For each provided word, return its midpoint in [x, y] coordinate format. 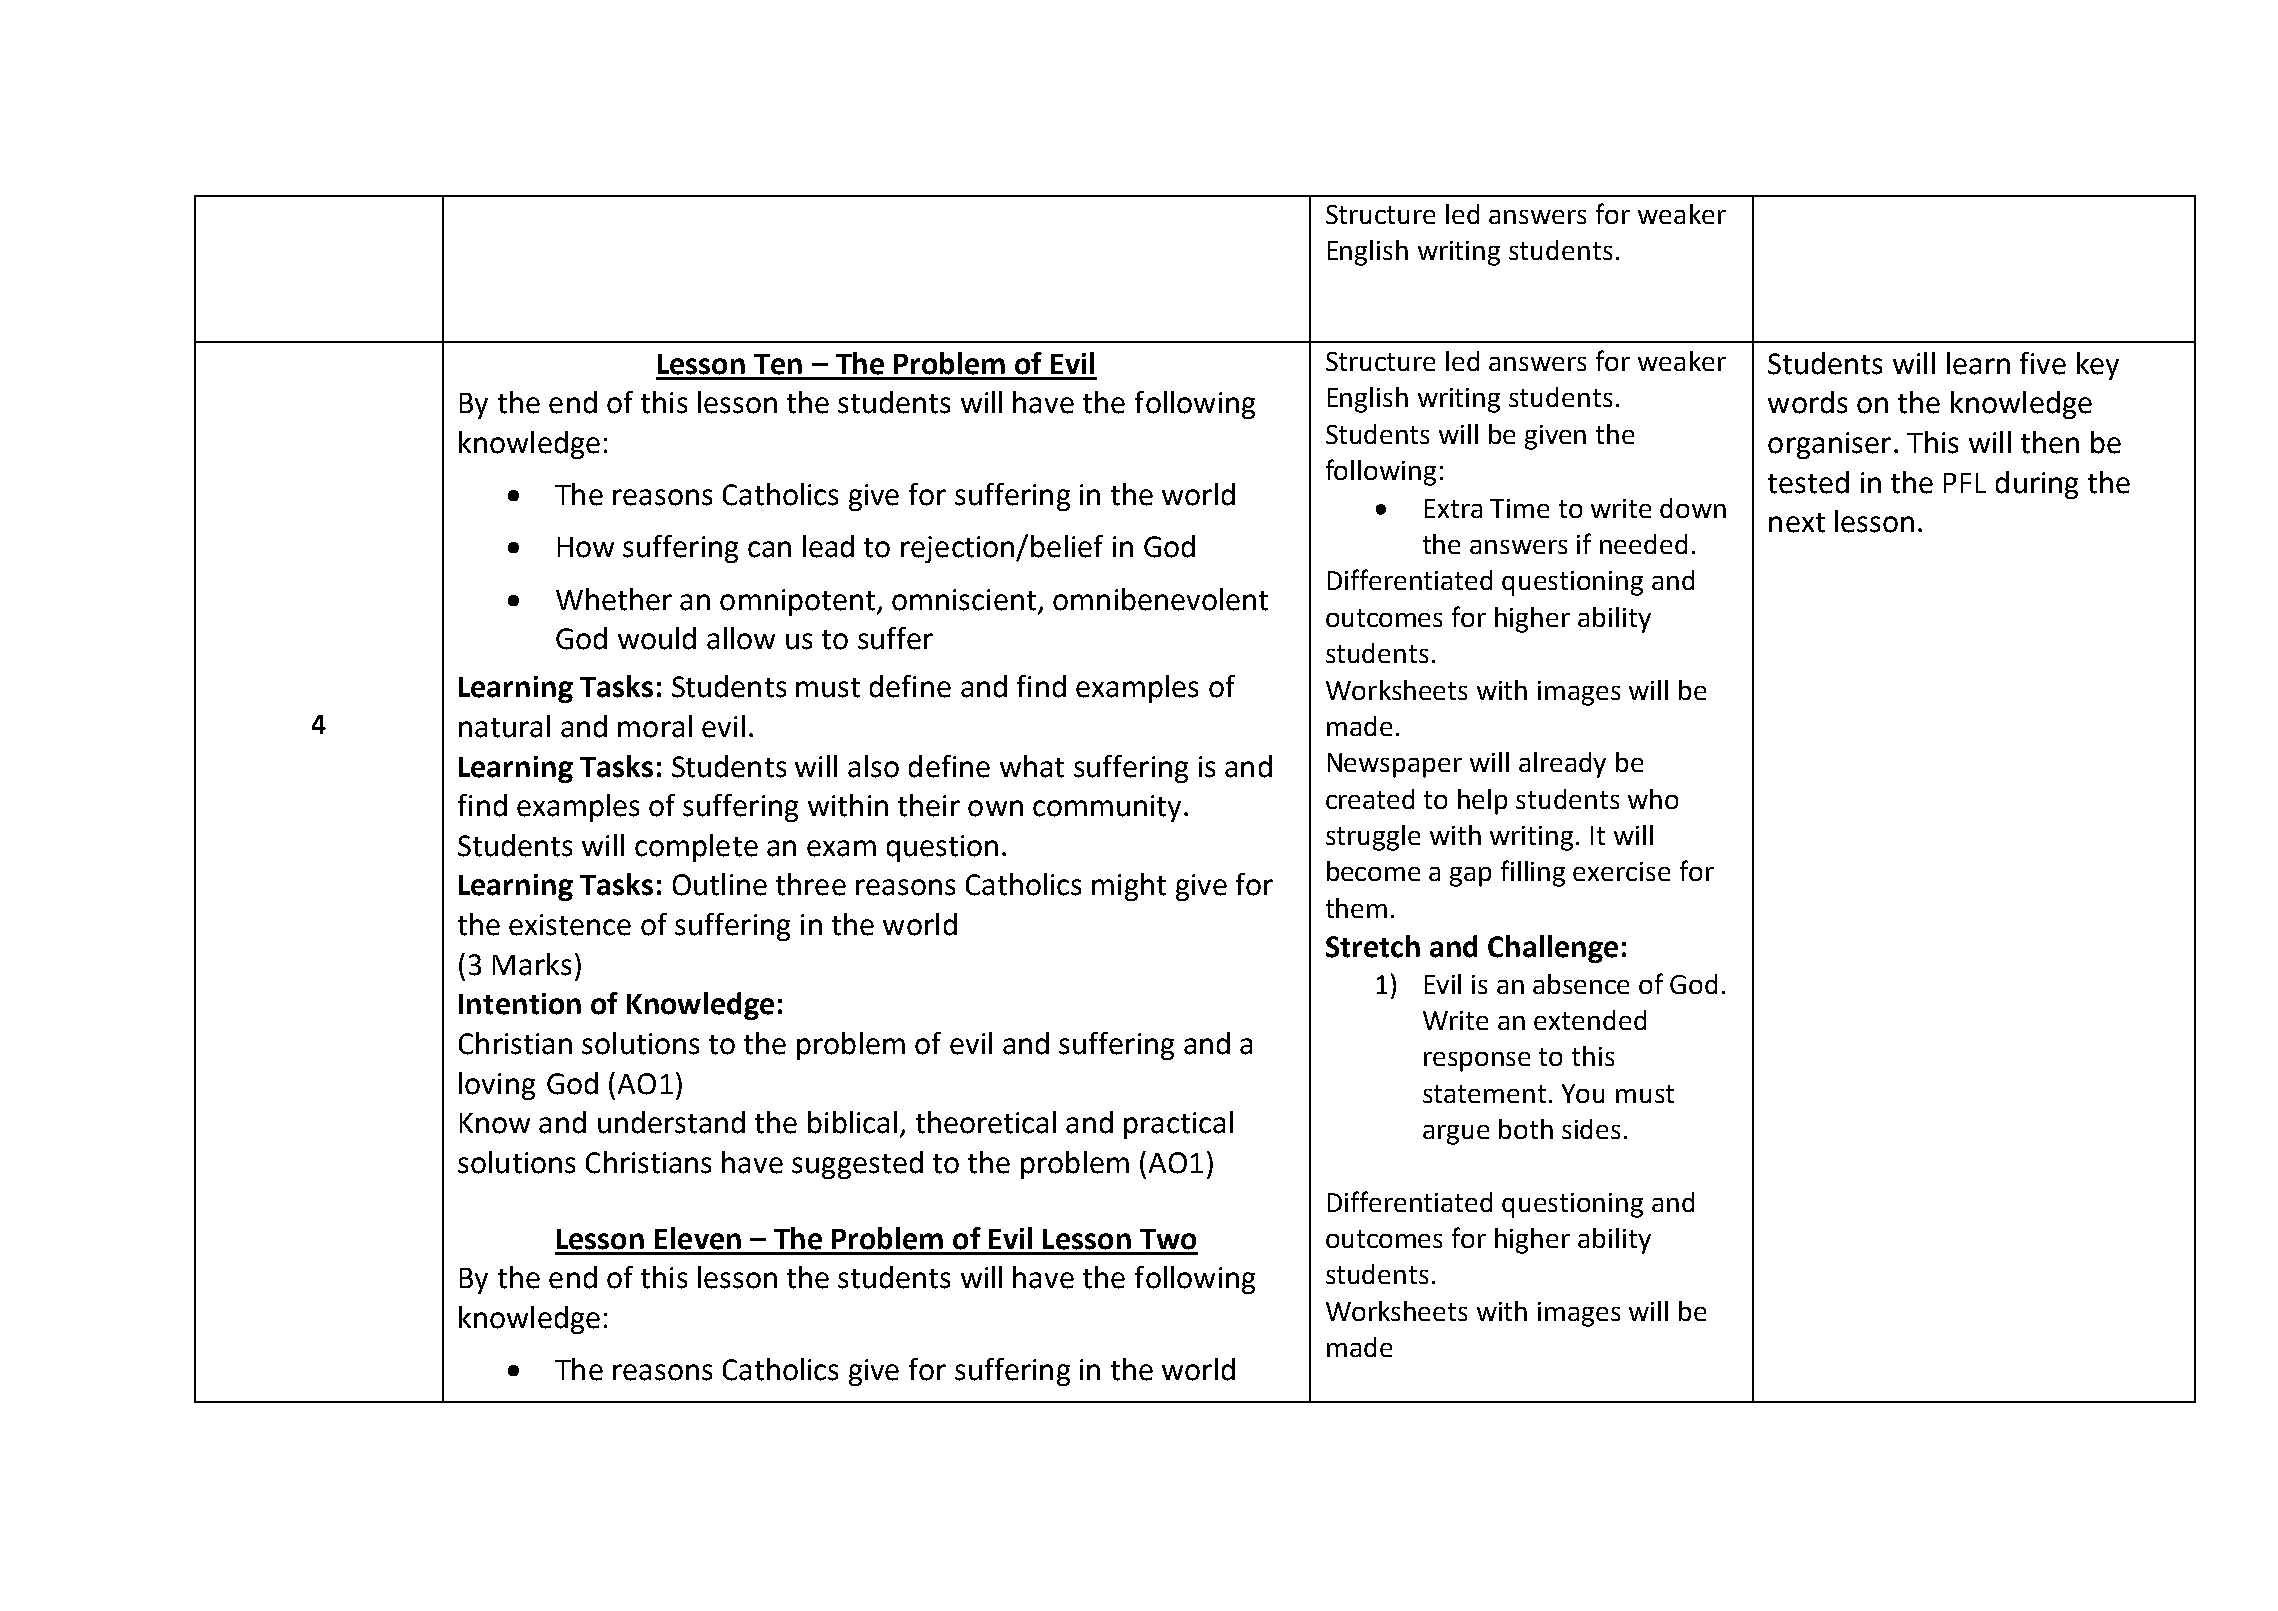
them [1356, 908]
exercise [1621, 871]
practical [1178, 1125]
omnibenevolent [1160, 599]
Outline [720, 884]
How [586, 547]
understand [671, 1122]
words [1807, 402]
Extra [1453, 508]
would [657, 638]
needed [1643, 544]
